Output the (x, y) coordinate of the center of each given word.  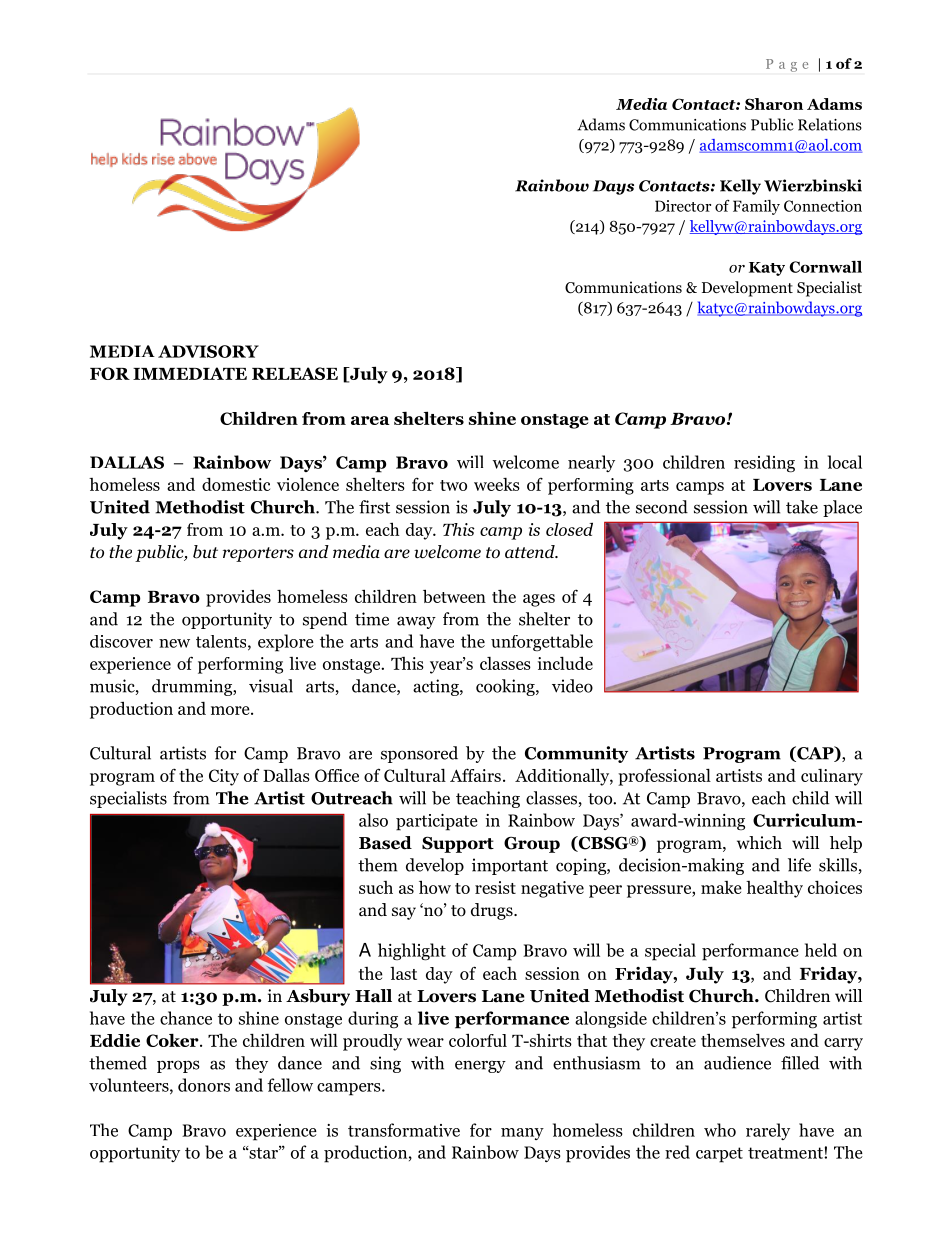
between (454, 596)
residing (764, 464)
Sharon (774, 104)
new (174, 643)
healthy (774, 889)
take (802, 507)
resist (495, 887)
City (224, 777)
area (370, 420)
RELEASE (295, 373)
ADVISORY (208, 351)
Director (683, 206)
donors (204, 1085)
